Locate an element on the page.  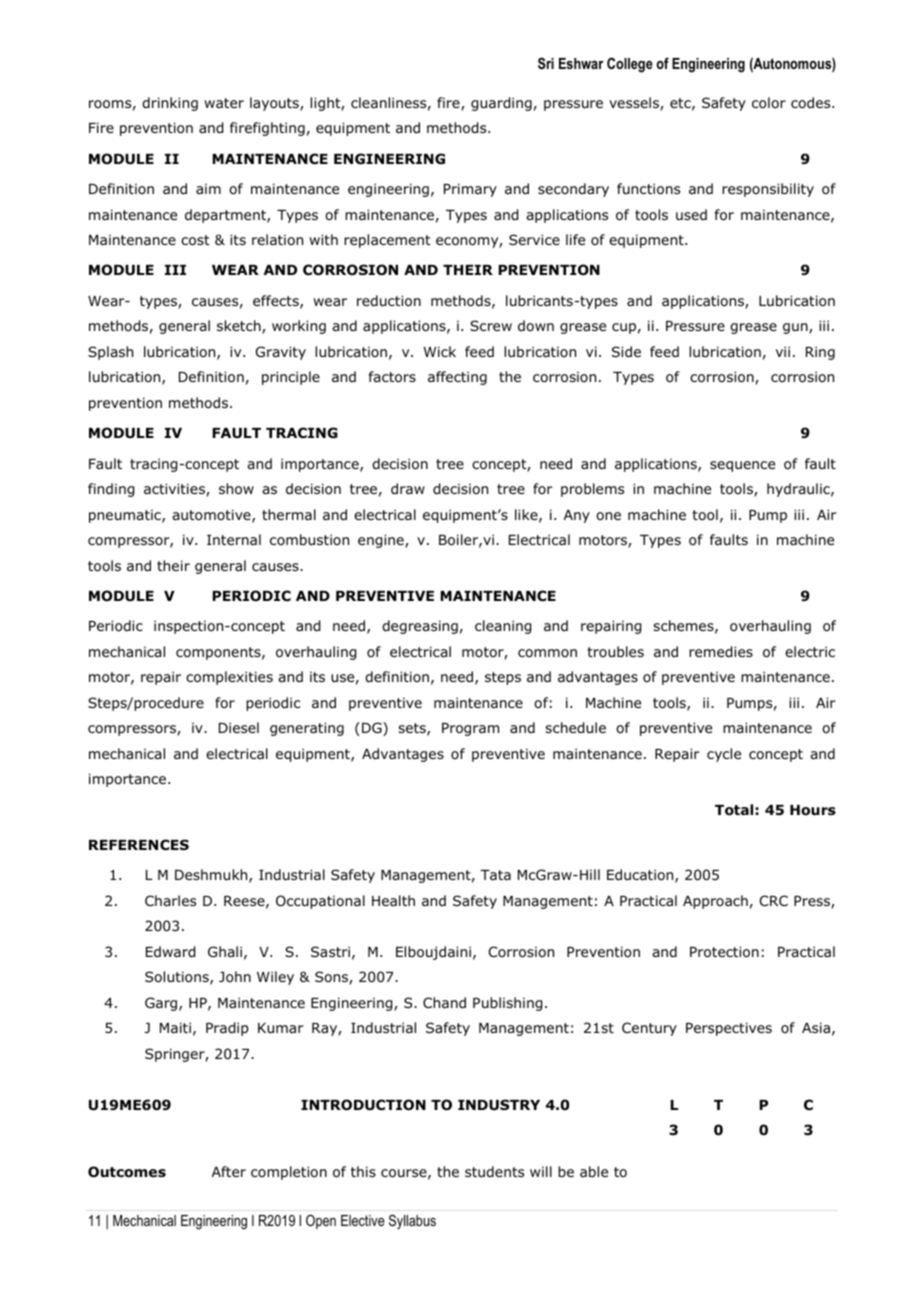
After is located at coordinates (229, 1171).
